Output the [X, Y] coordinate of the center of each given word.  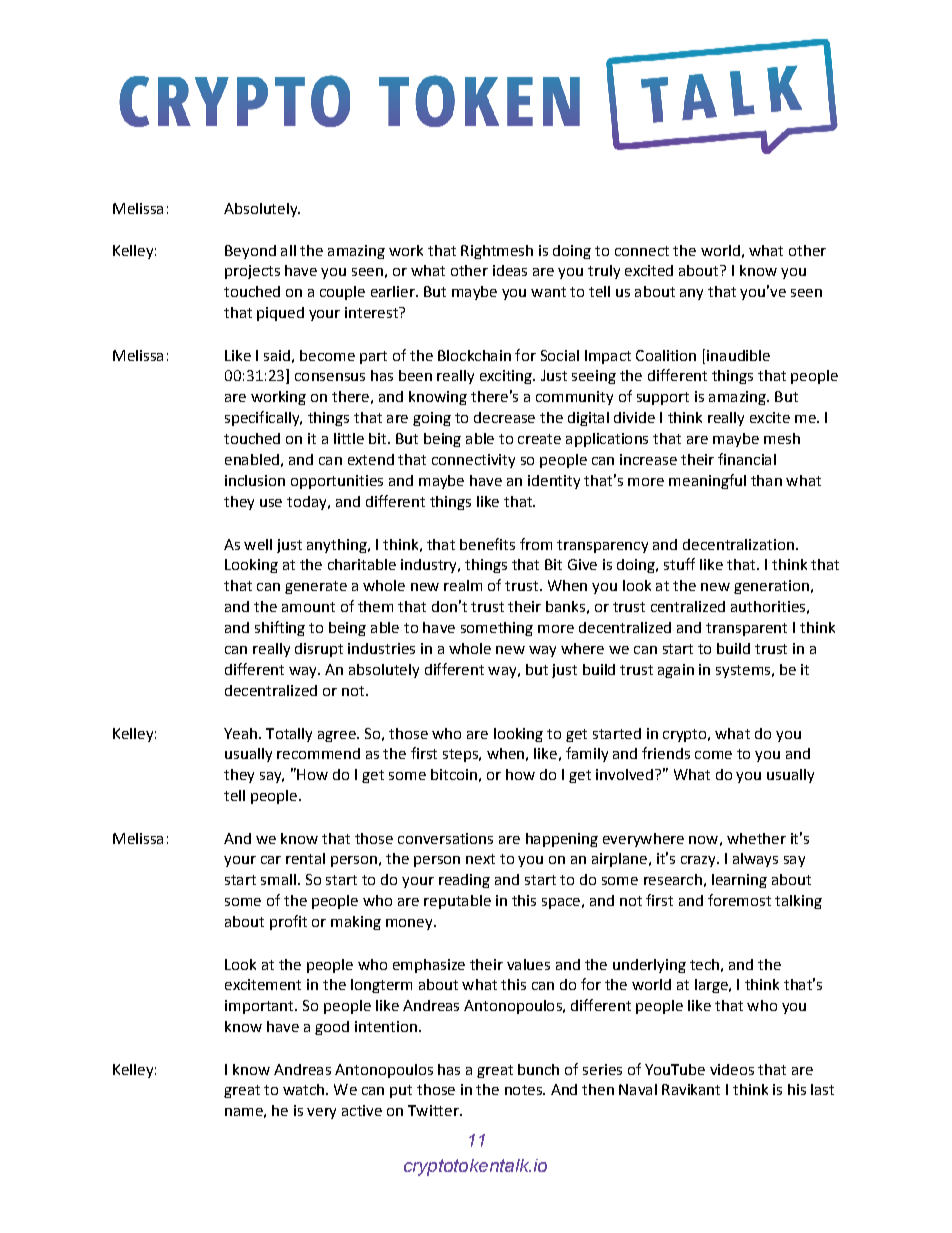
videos [732, 1069]
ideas [510, 270]
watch [303, 1089]
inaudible [738, 355]
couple [342, 293]
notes [524, 1090]
